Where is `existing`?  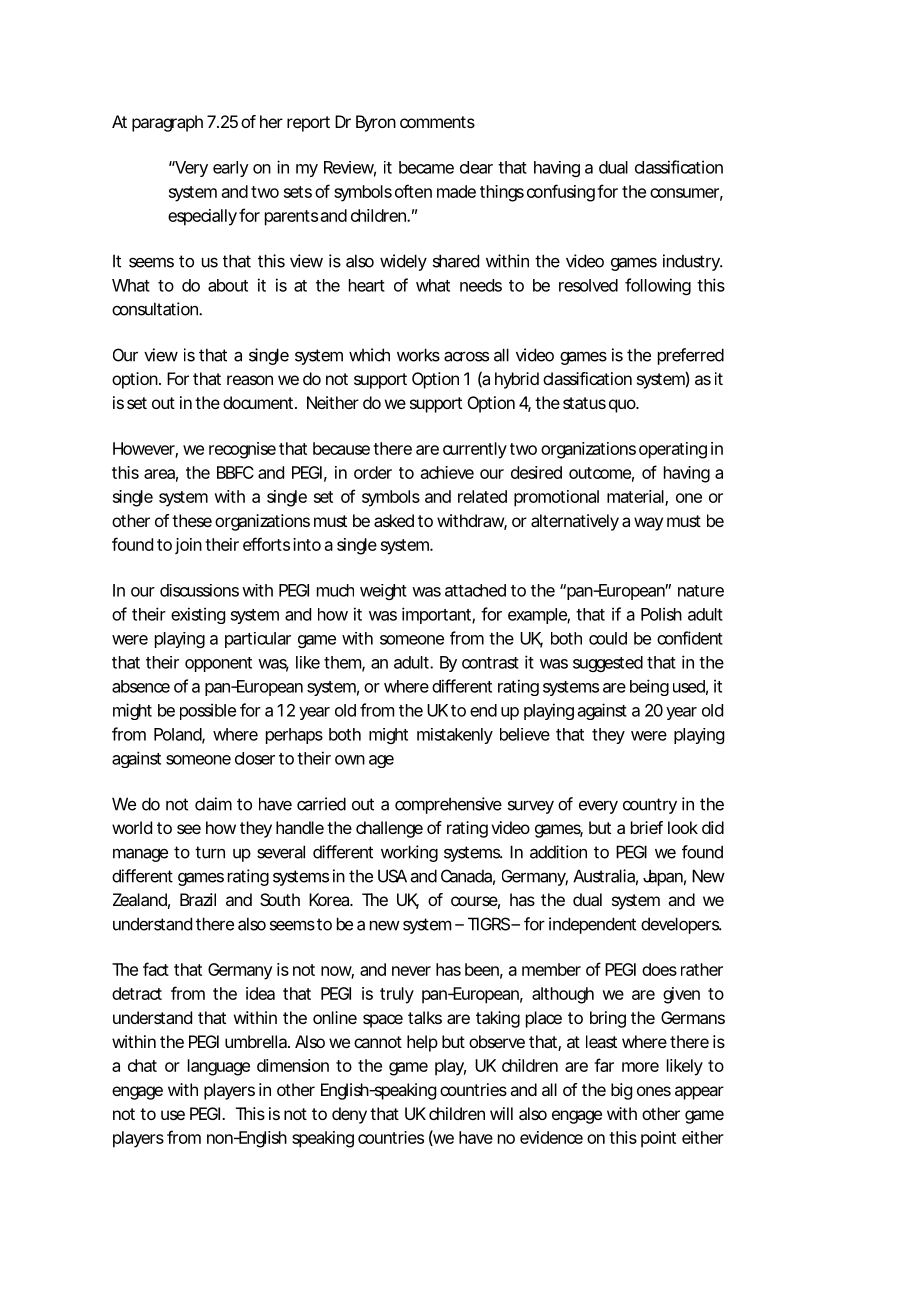 existing is located at coordinates (198, 615).
